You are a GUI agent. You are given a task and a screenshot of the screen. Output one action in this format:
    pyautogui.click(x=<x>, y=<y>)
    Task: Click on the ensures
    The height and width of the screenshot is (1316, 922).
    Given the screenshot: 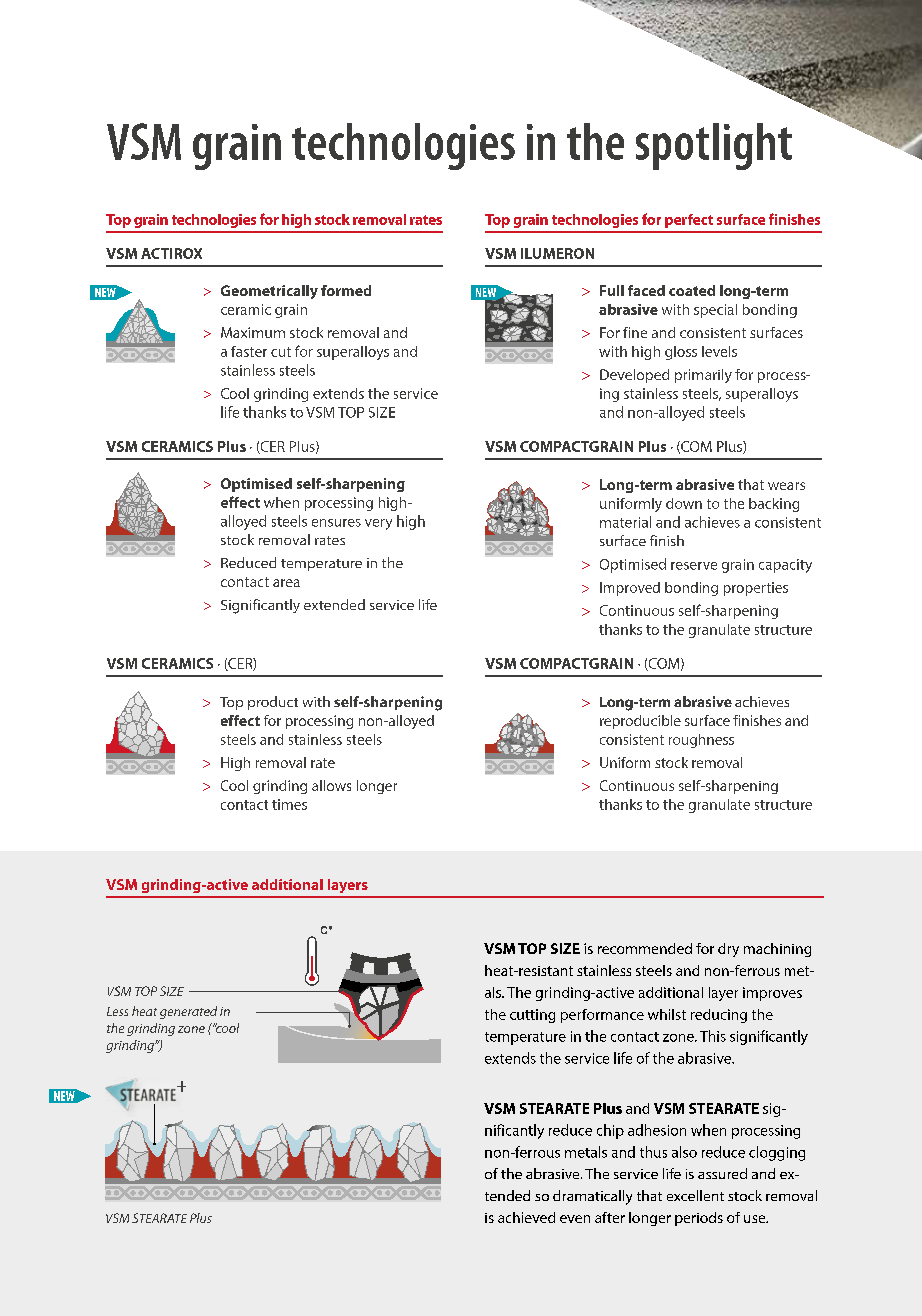 What is the action you would take?
    pyautogui.click(x=336, y=523)
